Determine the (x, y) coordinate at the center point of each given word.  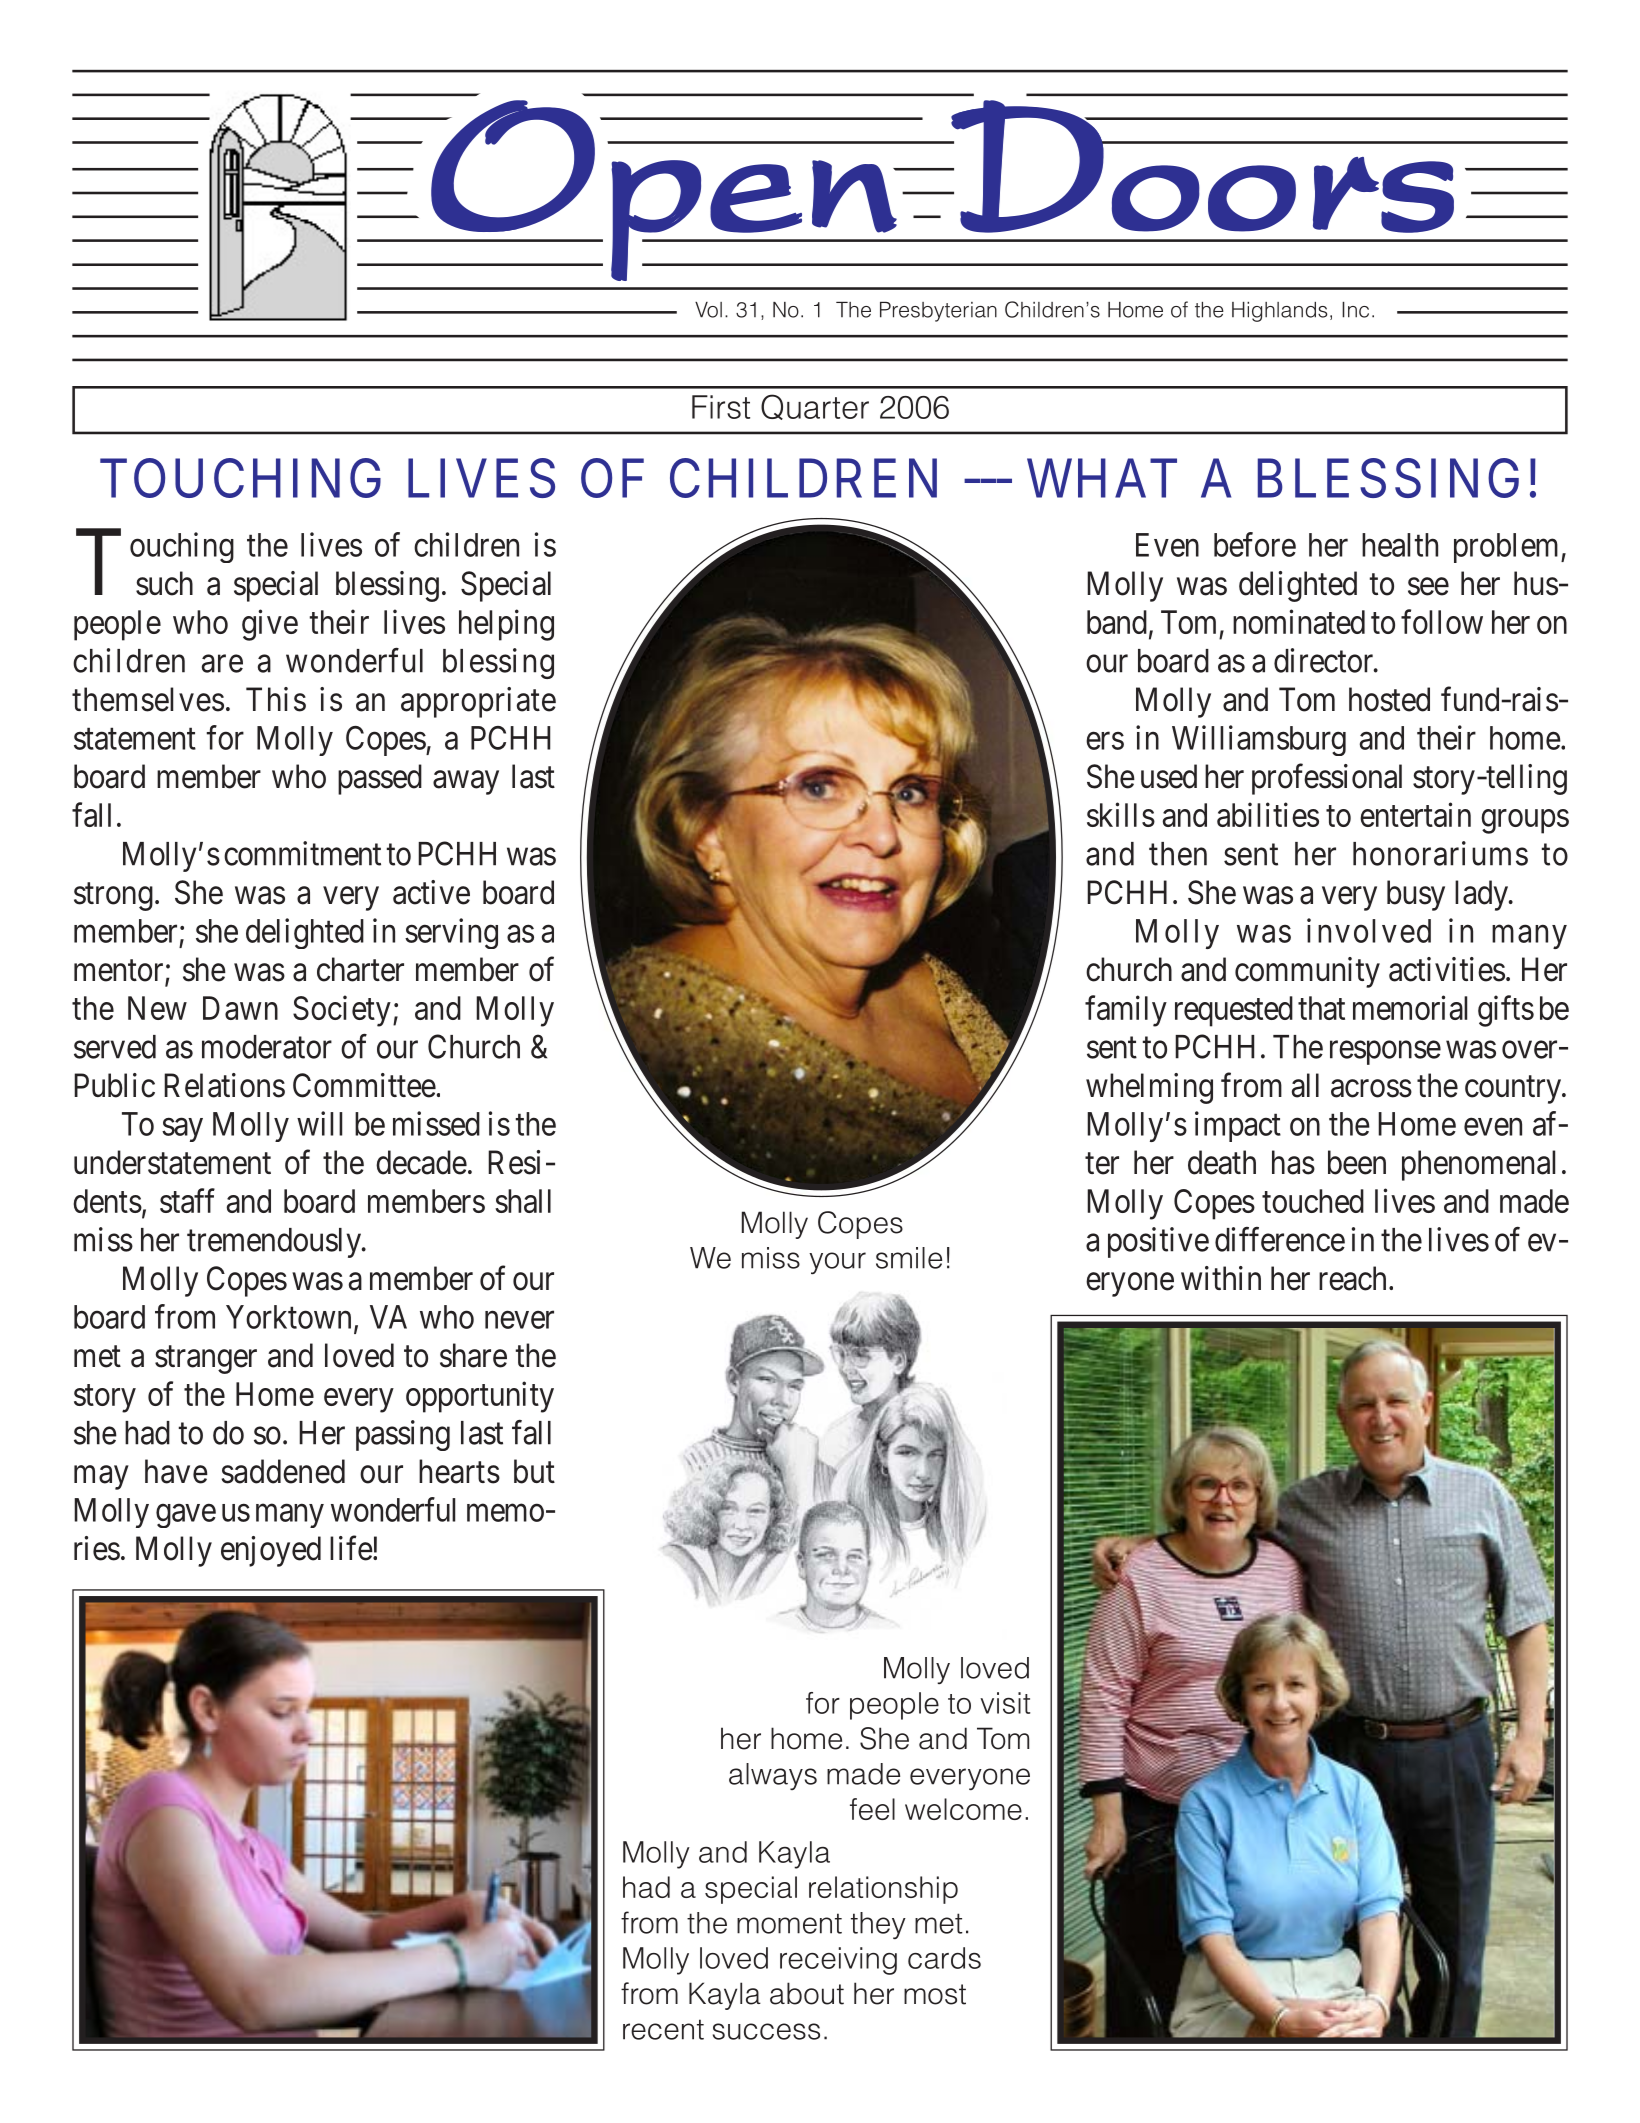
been (1357, 1162)
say (182, 1130)
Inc (1355, 310)
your (837, 1263)
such (164, 583)
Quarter (815, 407)
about (807, 1993)
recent (663, 2029)
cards (944, 1958)
